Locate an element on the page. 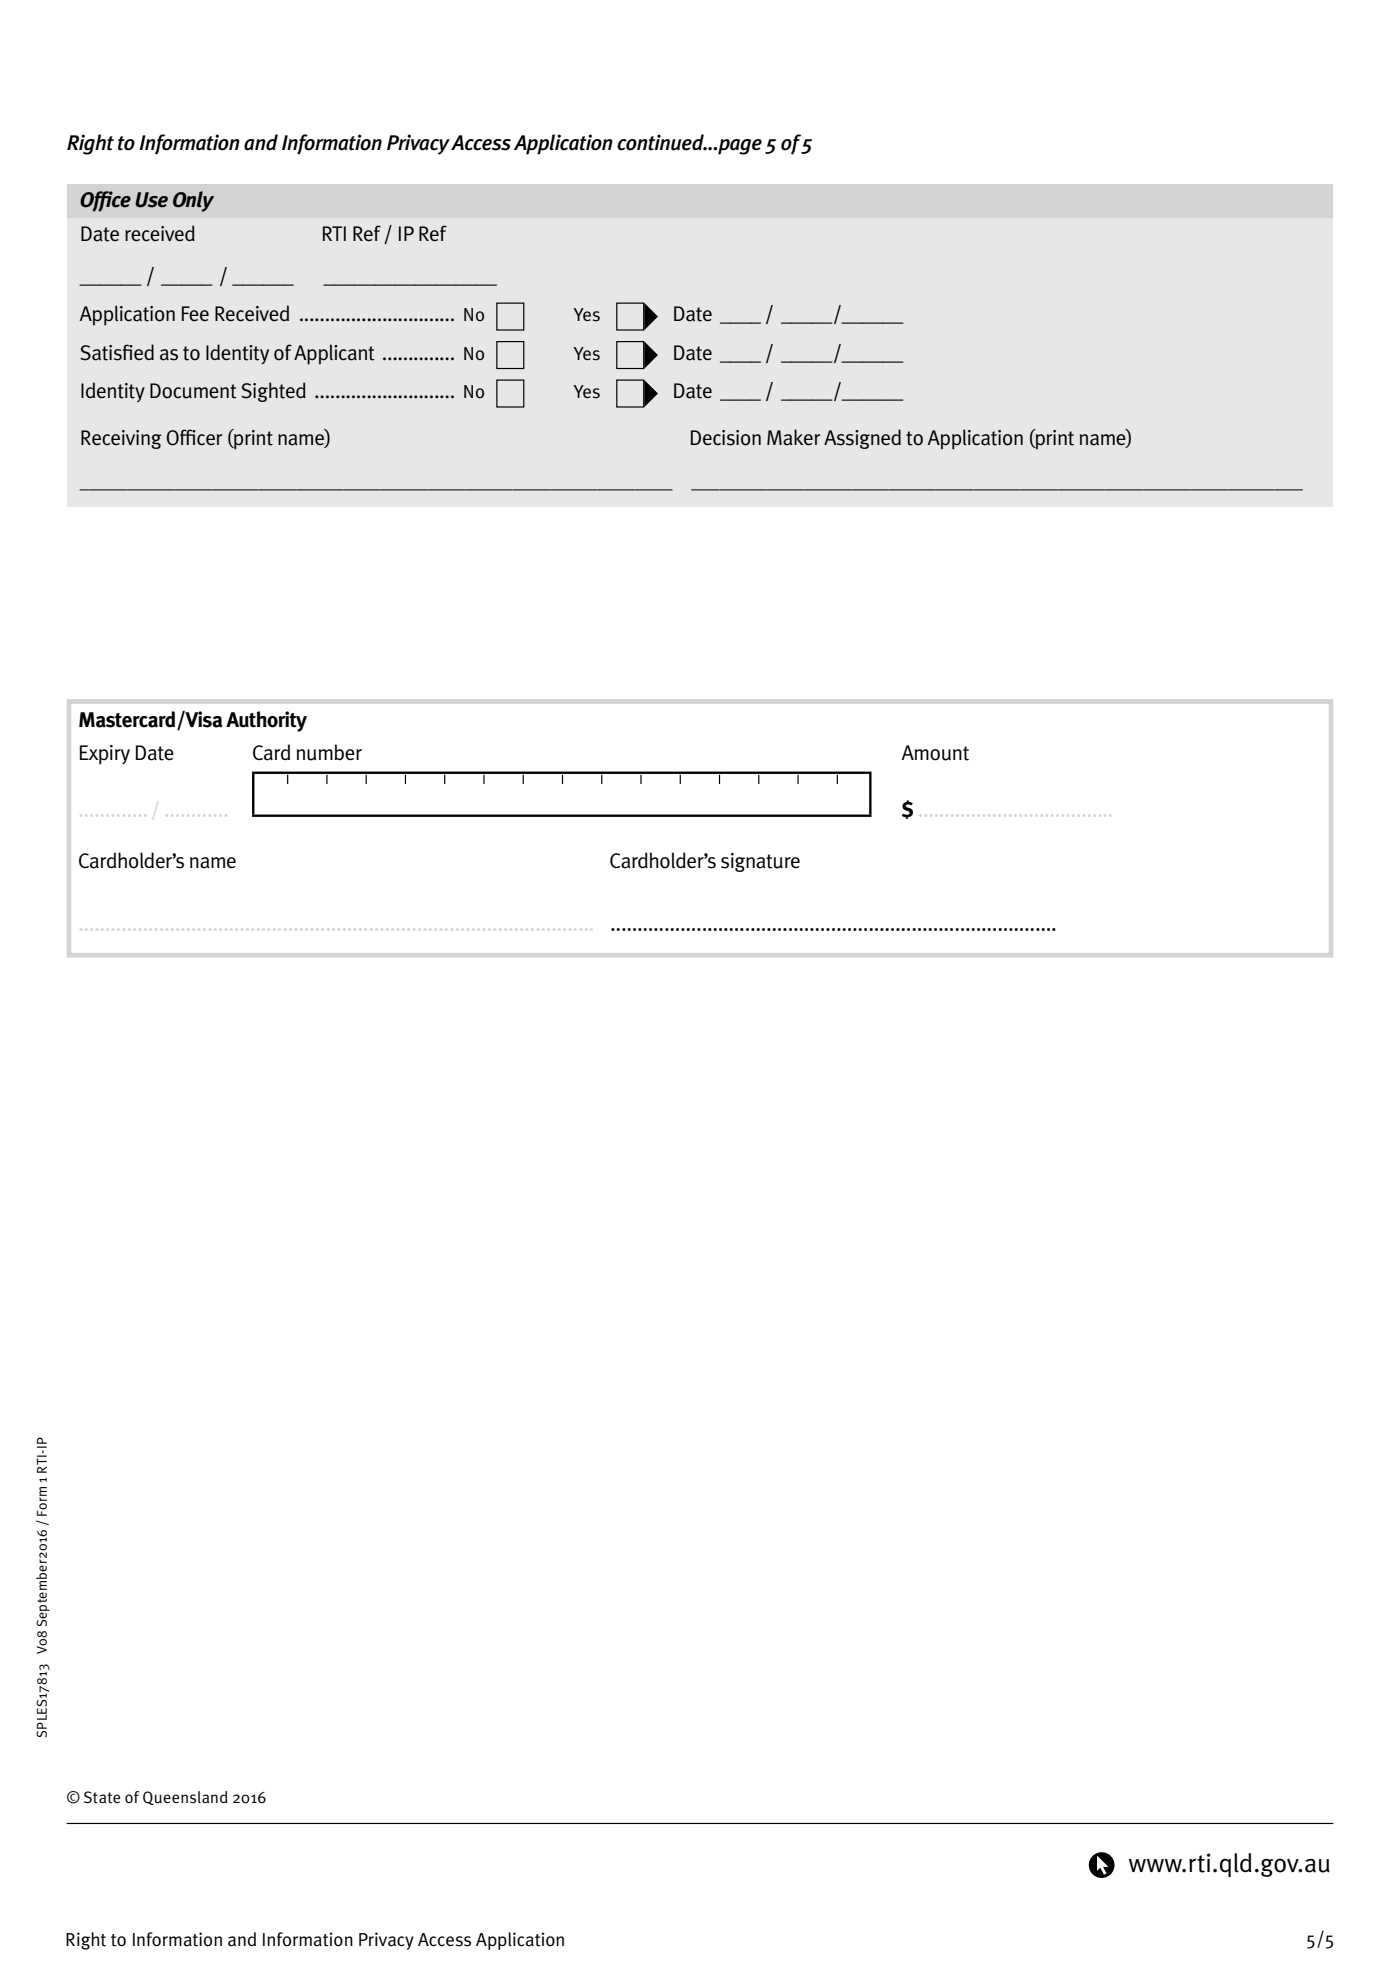 The image size is (1400, 1980). Only is located at coordinates (193, 201).
